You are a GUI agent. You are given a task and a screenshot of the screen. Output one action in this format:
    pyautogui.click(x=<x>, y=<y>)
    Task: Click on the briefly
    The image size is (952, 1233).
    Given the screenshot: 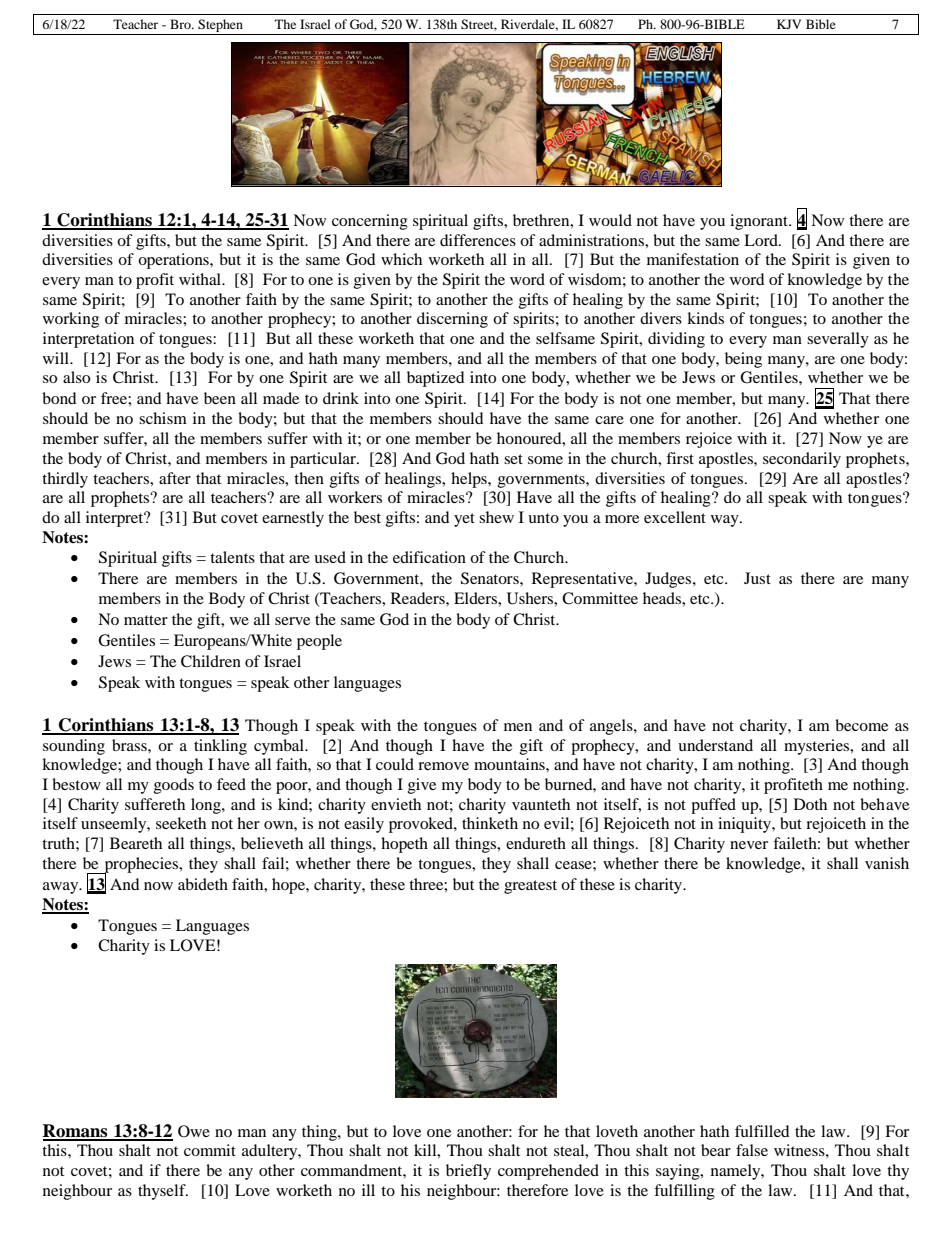 What is the action you would take?
    pyautogui.click(x=468, y=1172)
